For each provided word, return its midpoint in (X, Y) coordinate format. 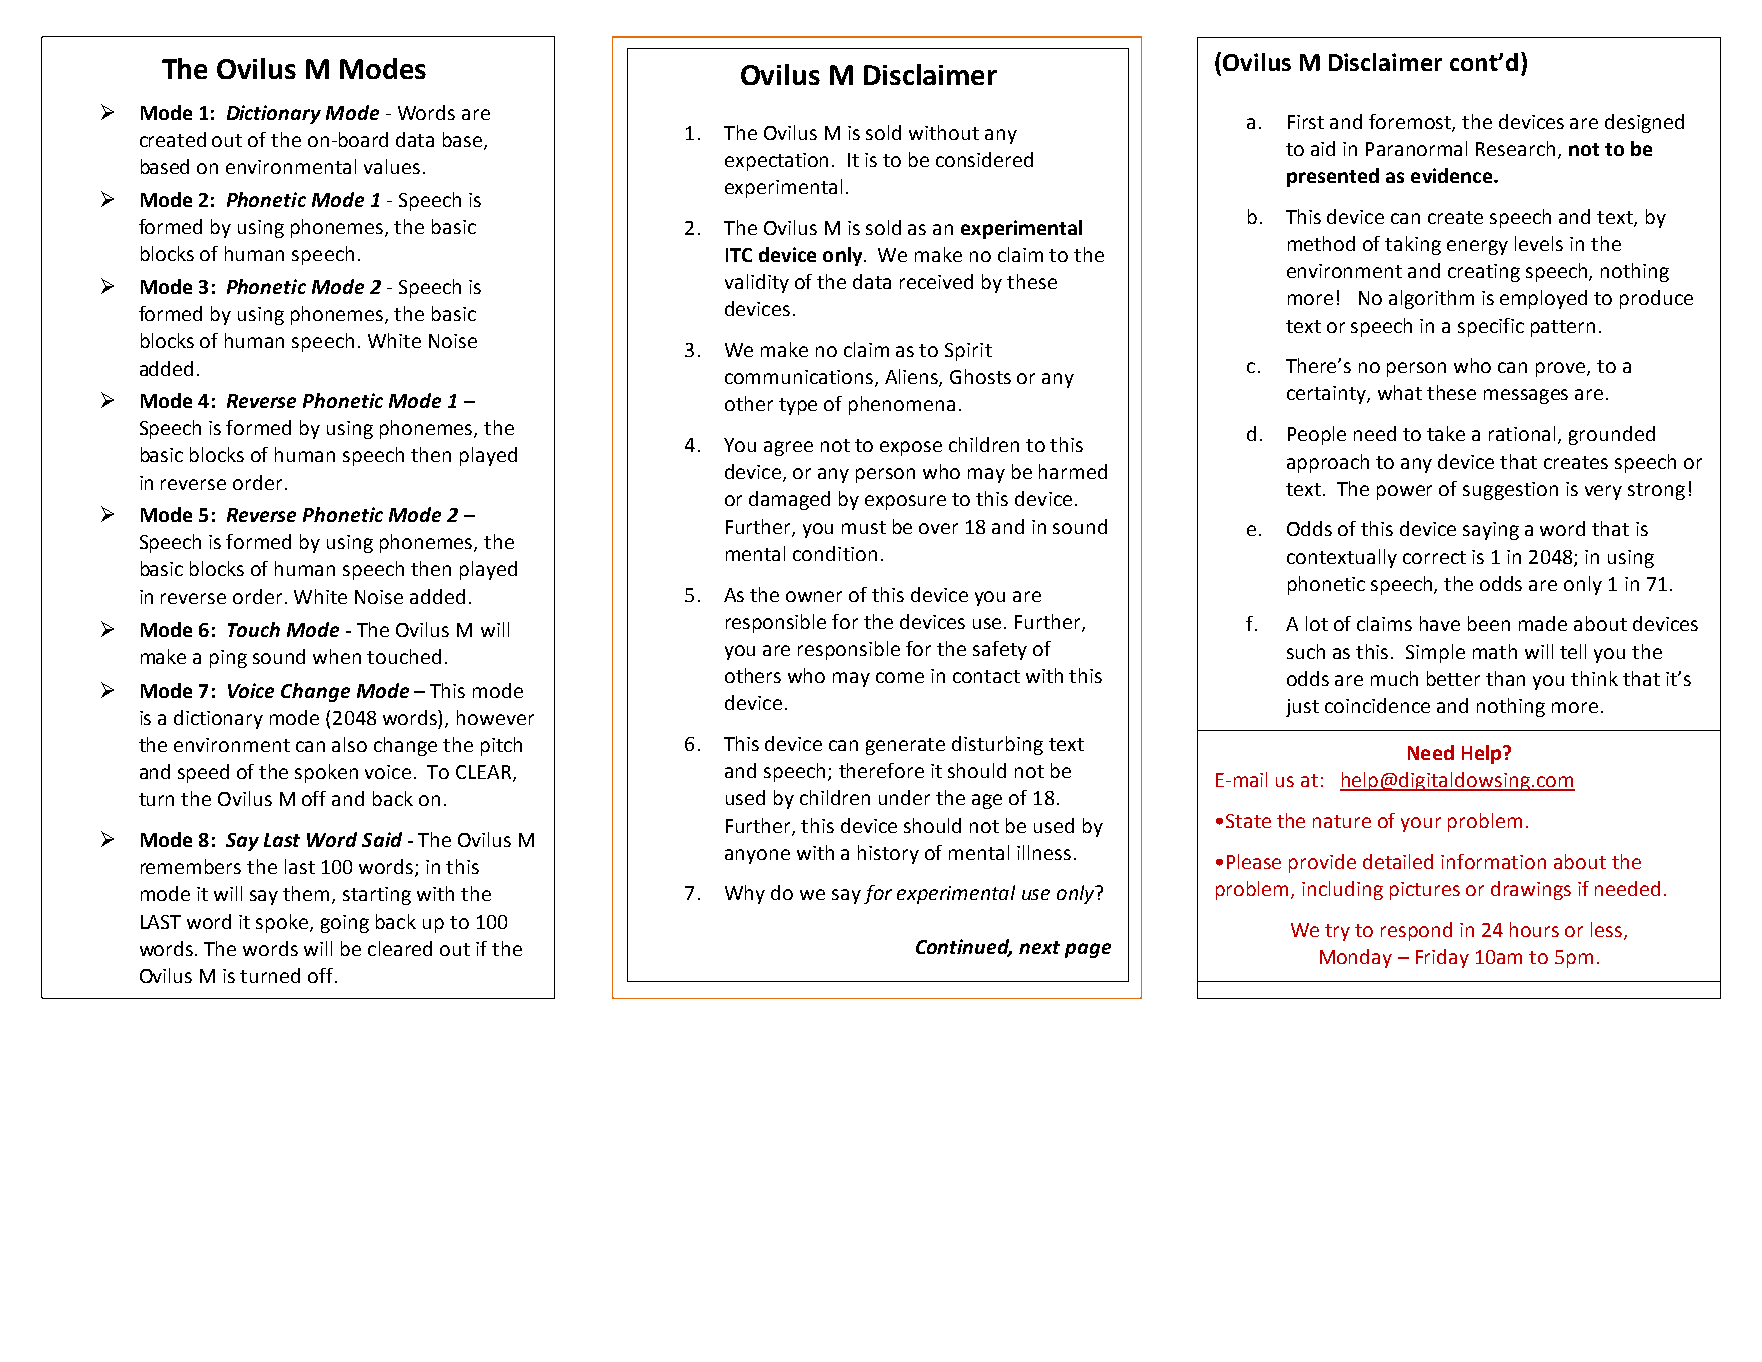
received (936, 281)
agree (788, 448)
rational (1524, 435)
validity (757, 283)
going (345, 924)
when (337, 656)
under (904, 797)
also (349, 744)
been (1489, 623)
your (1421, 824)
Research (1515, 148)
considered (984, 159)
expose (911, 448)
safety (1000, 650)
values (392, 166)
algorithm (1431, 299)
